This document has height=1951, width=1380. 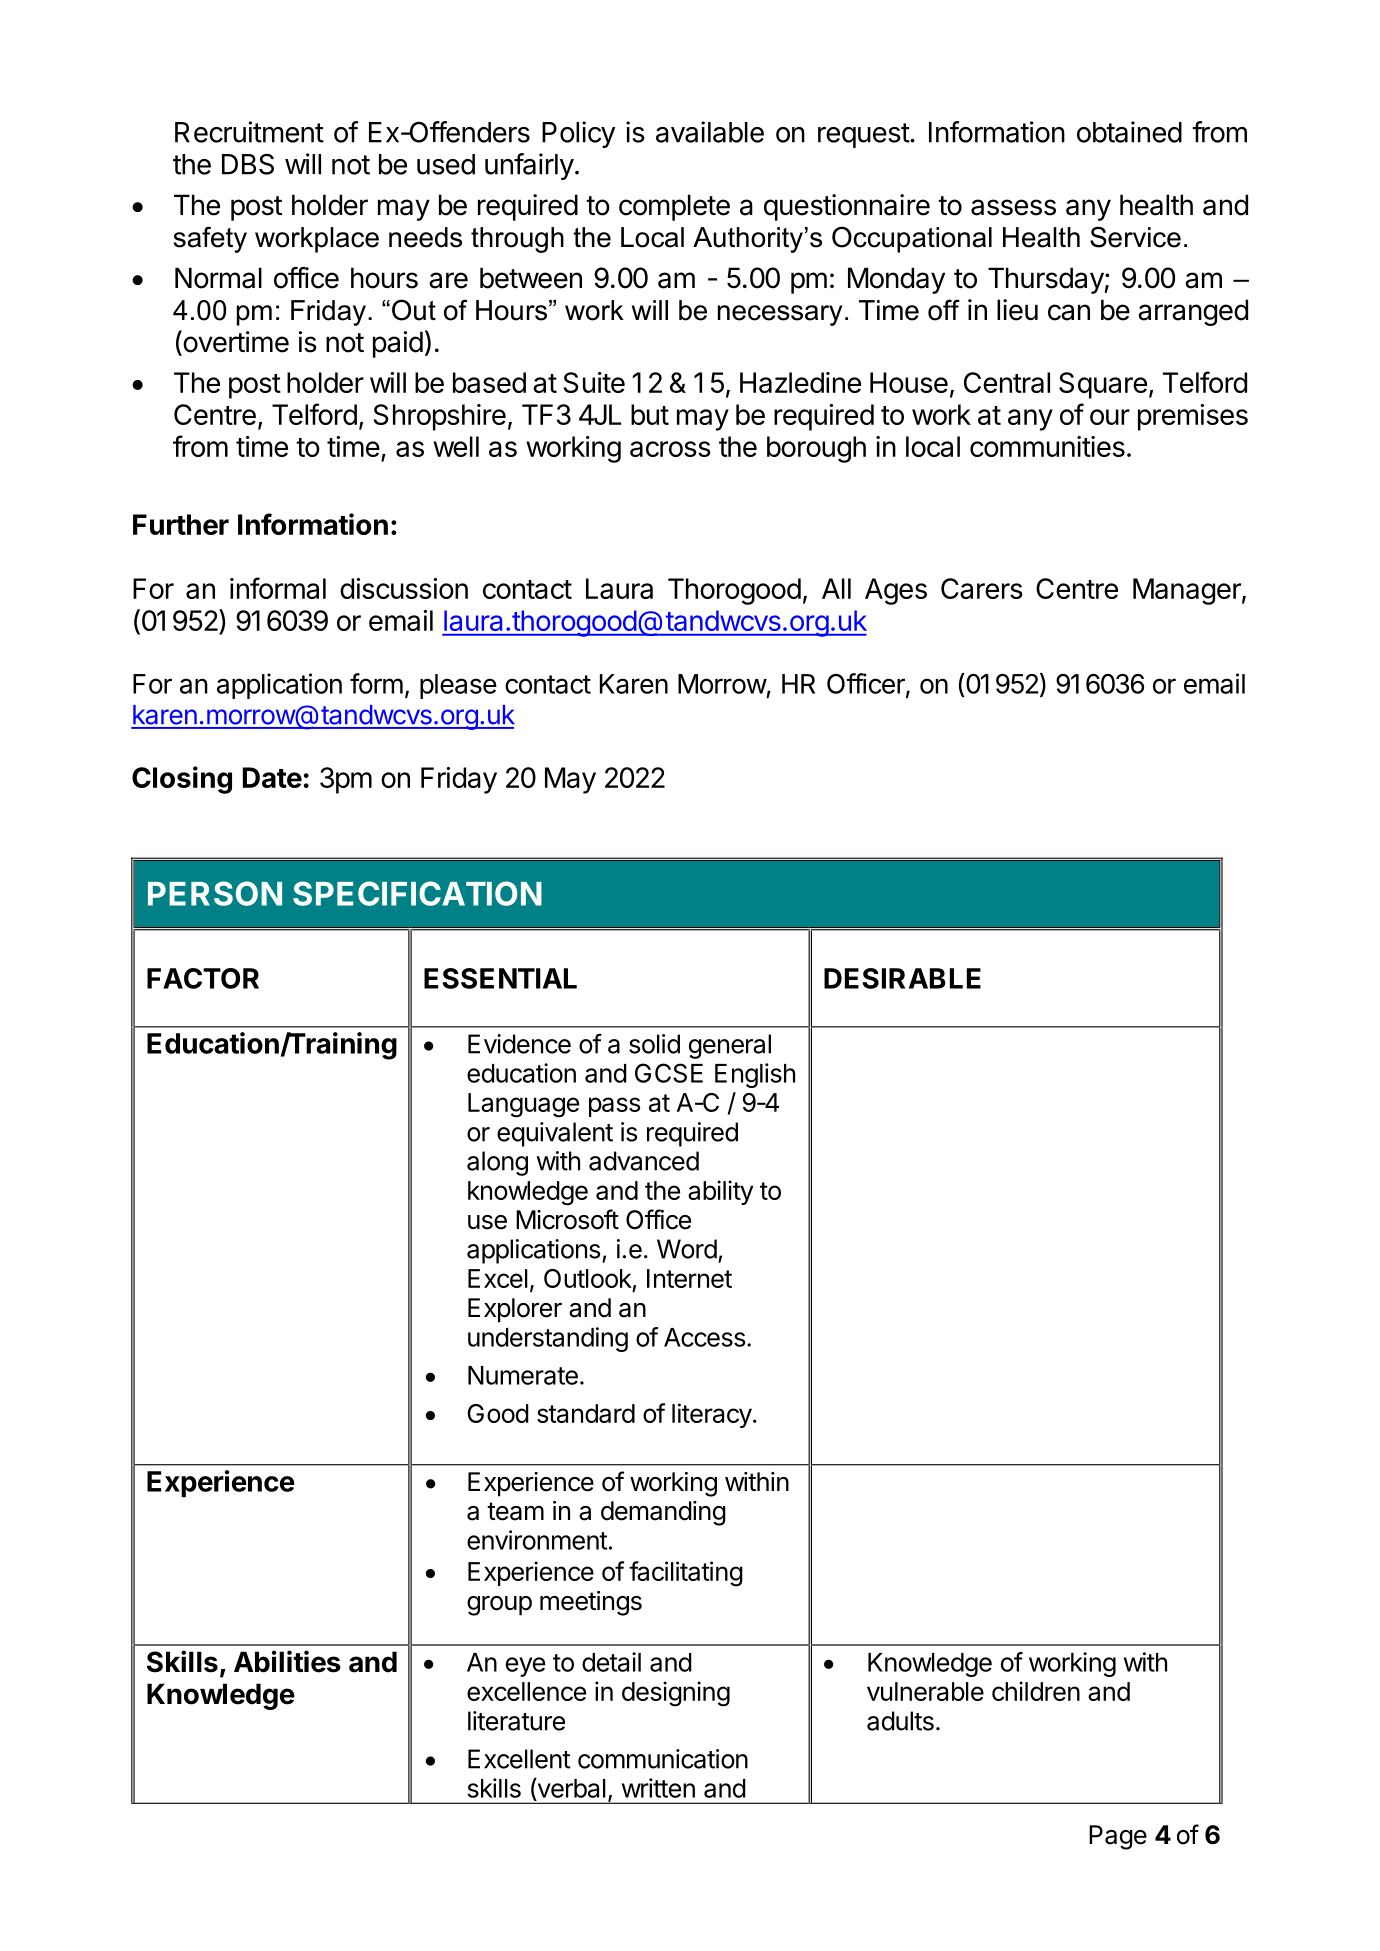 I want to click on discussion, so click(x=404, y=588).
